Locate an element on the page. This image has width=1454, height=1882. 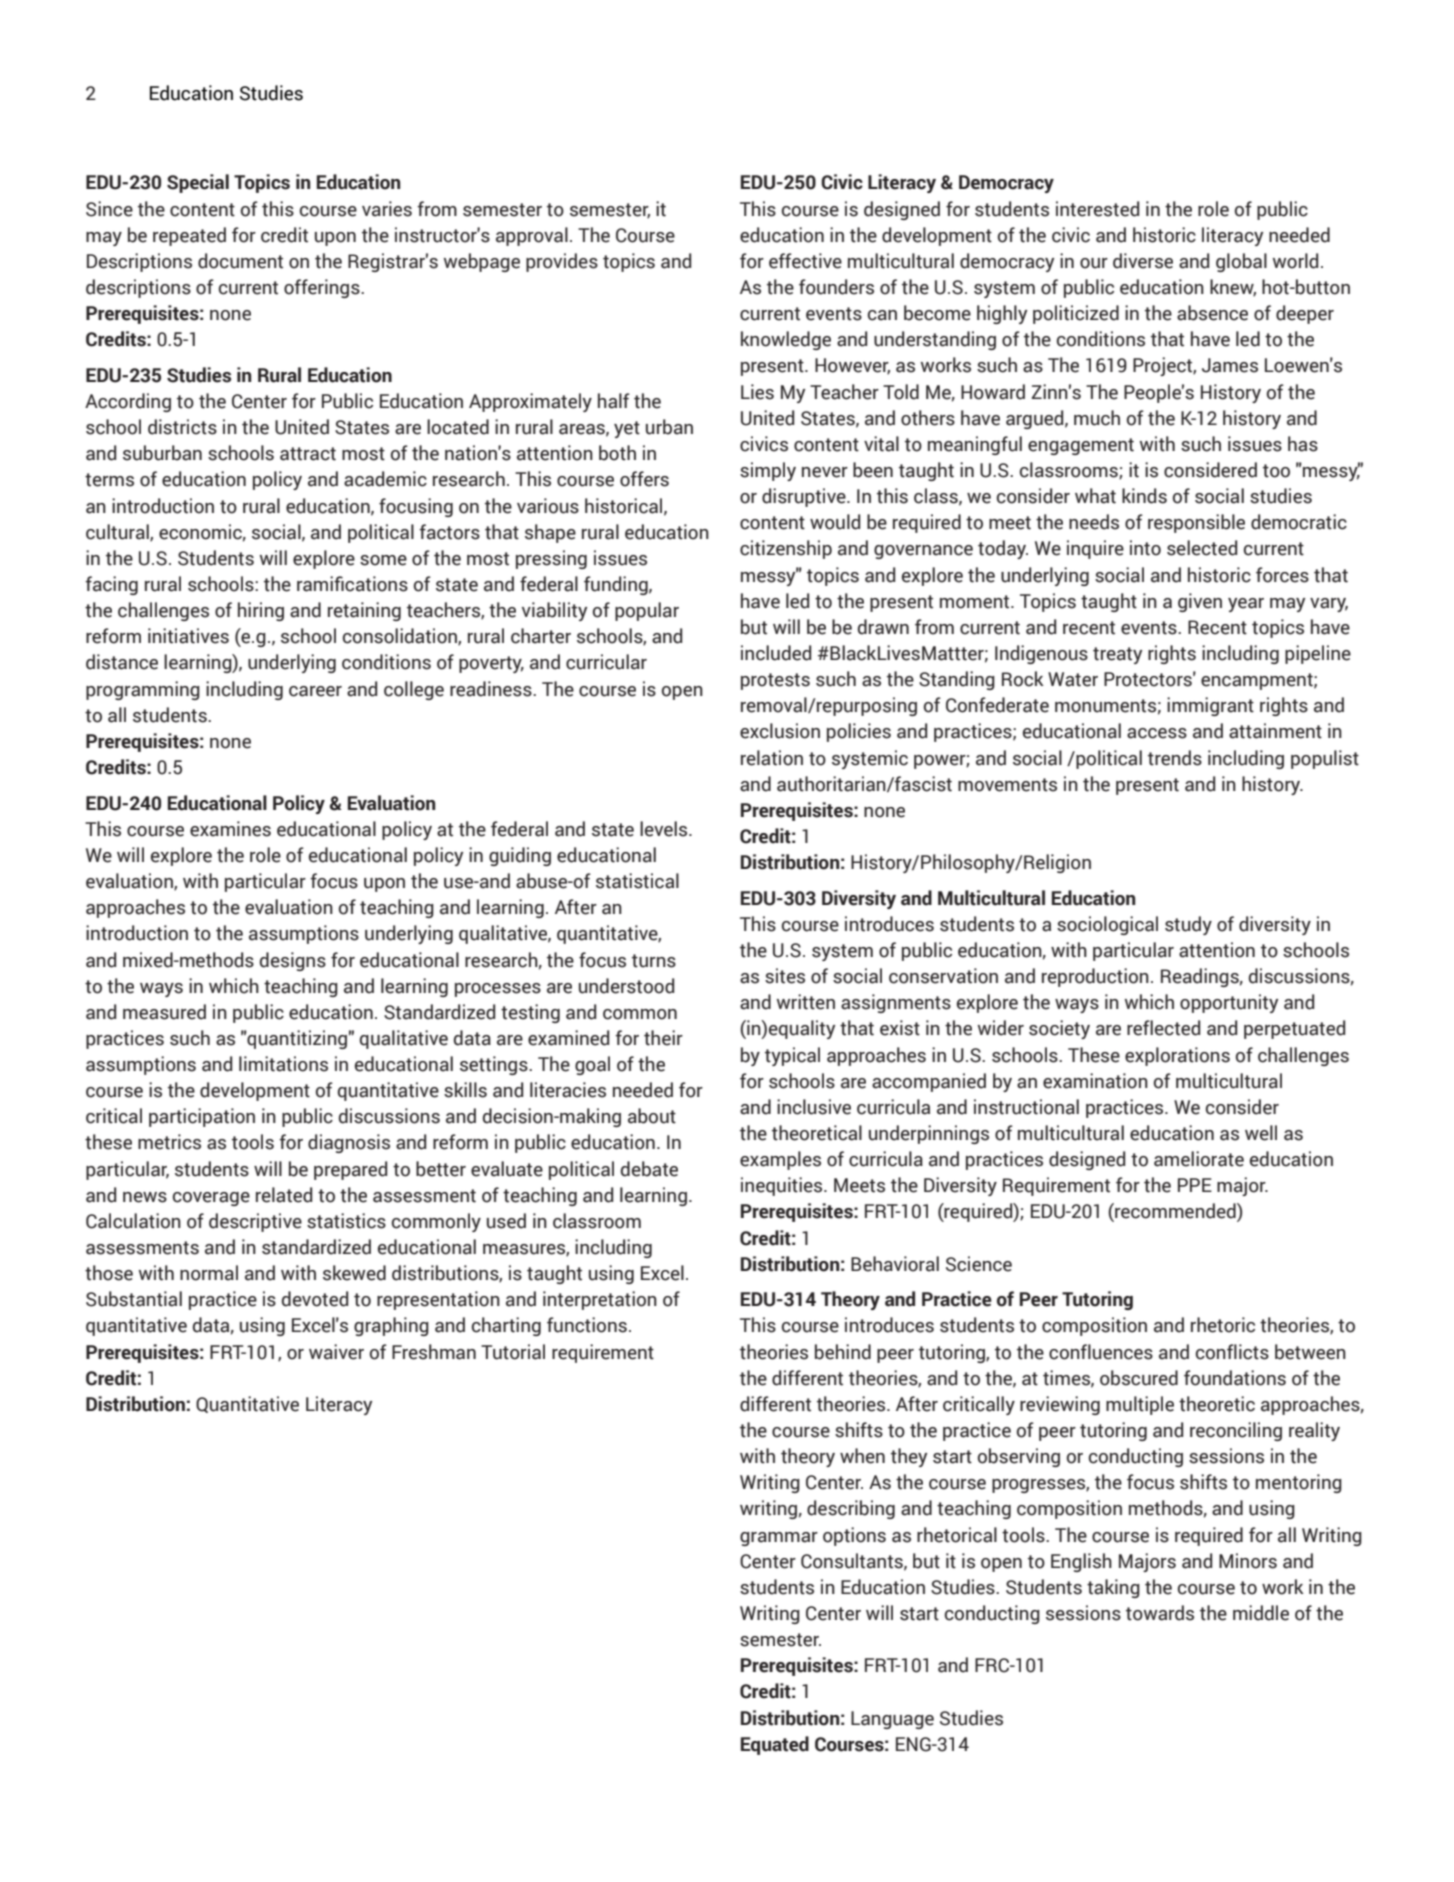
Equated is located at coordinates (775, 1745).
